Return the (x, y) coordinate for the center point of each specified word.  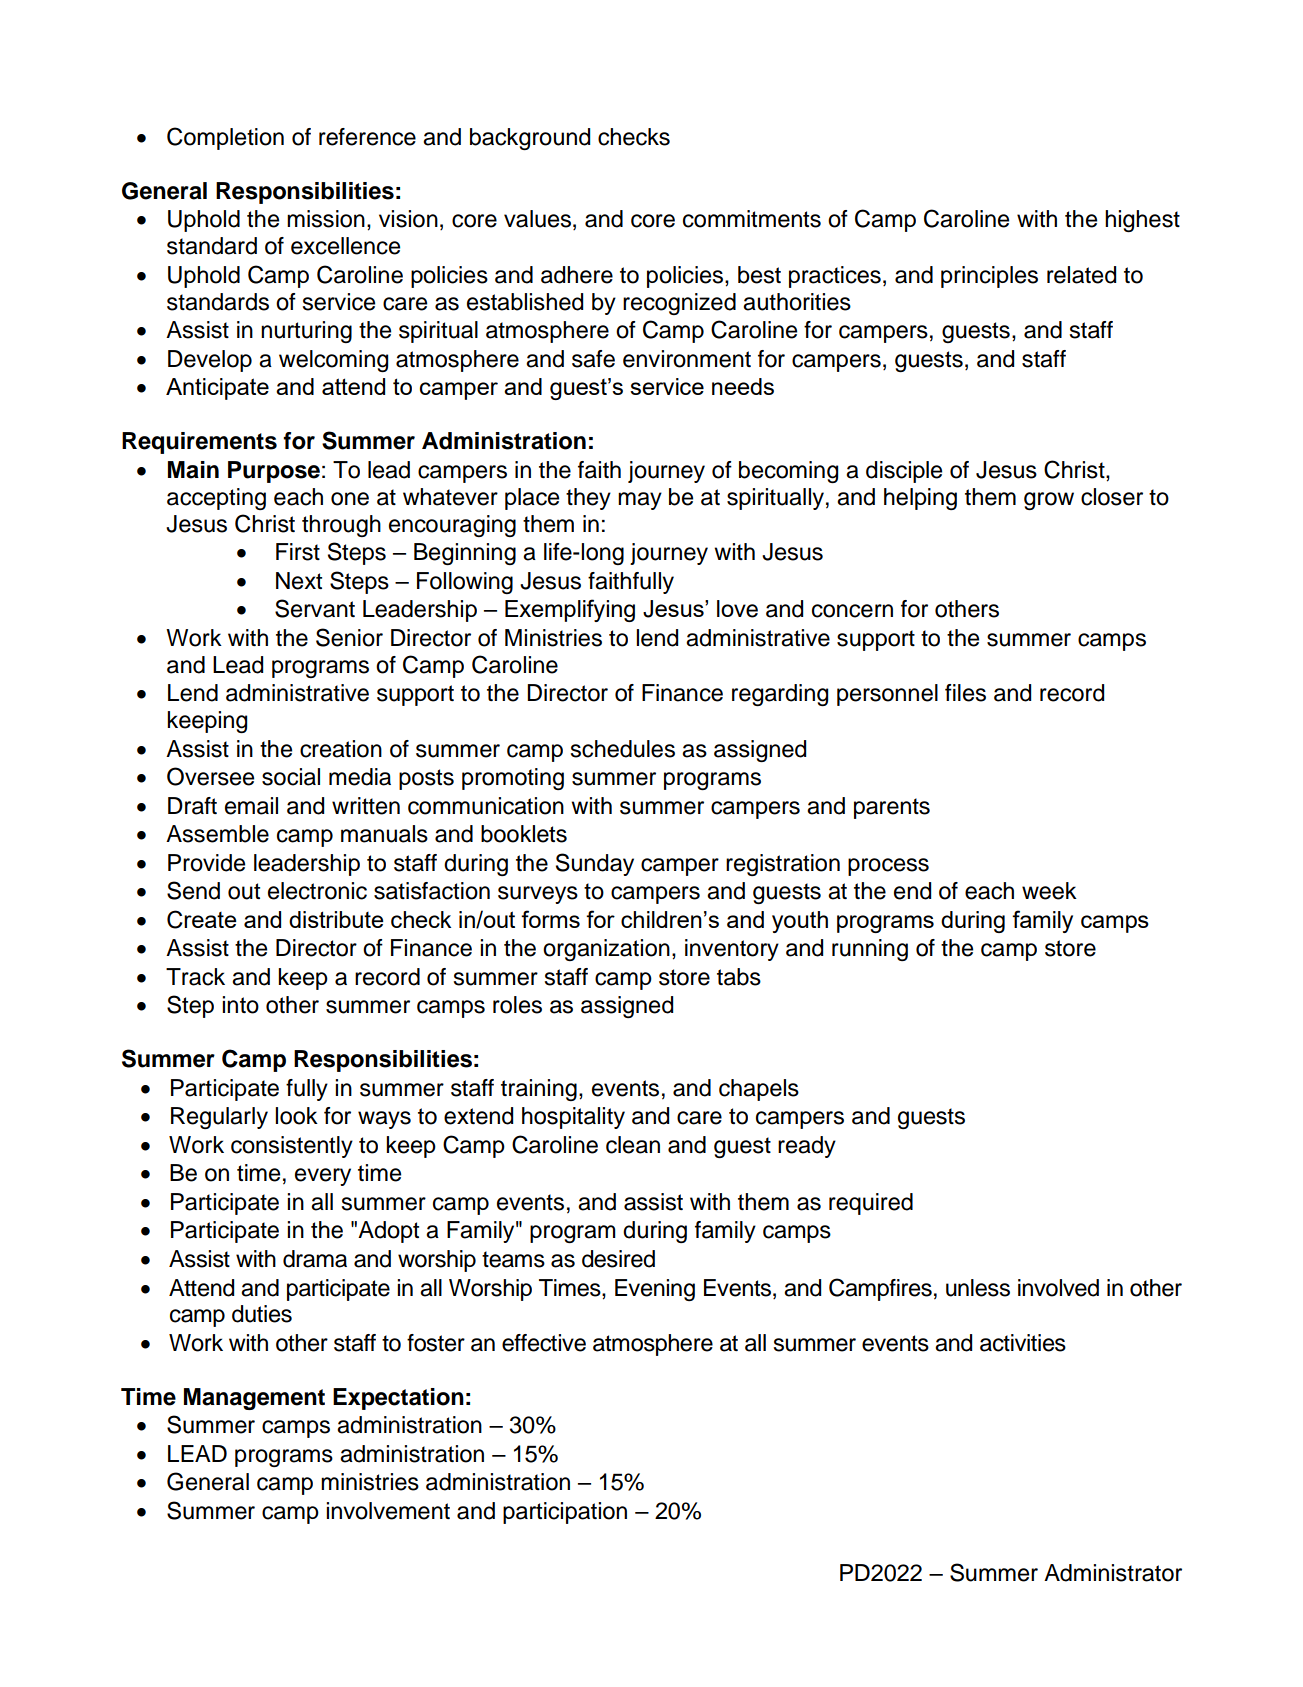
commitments (752, 219)
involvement (388, 1511)
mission (326, 219)
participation (565, 1513)
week (1049, 891)
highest (1142, 221)
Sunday (595, 864)
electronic (317, 891)
